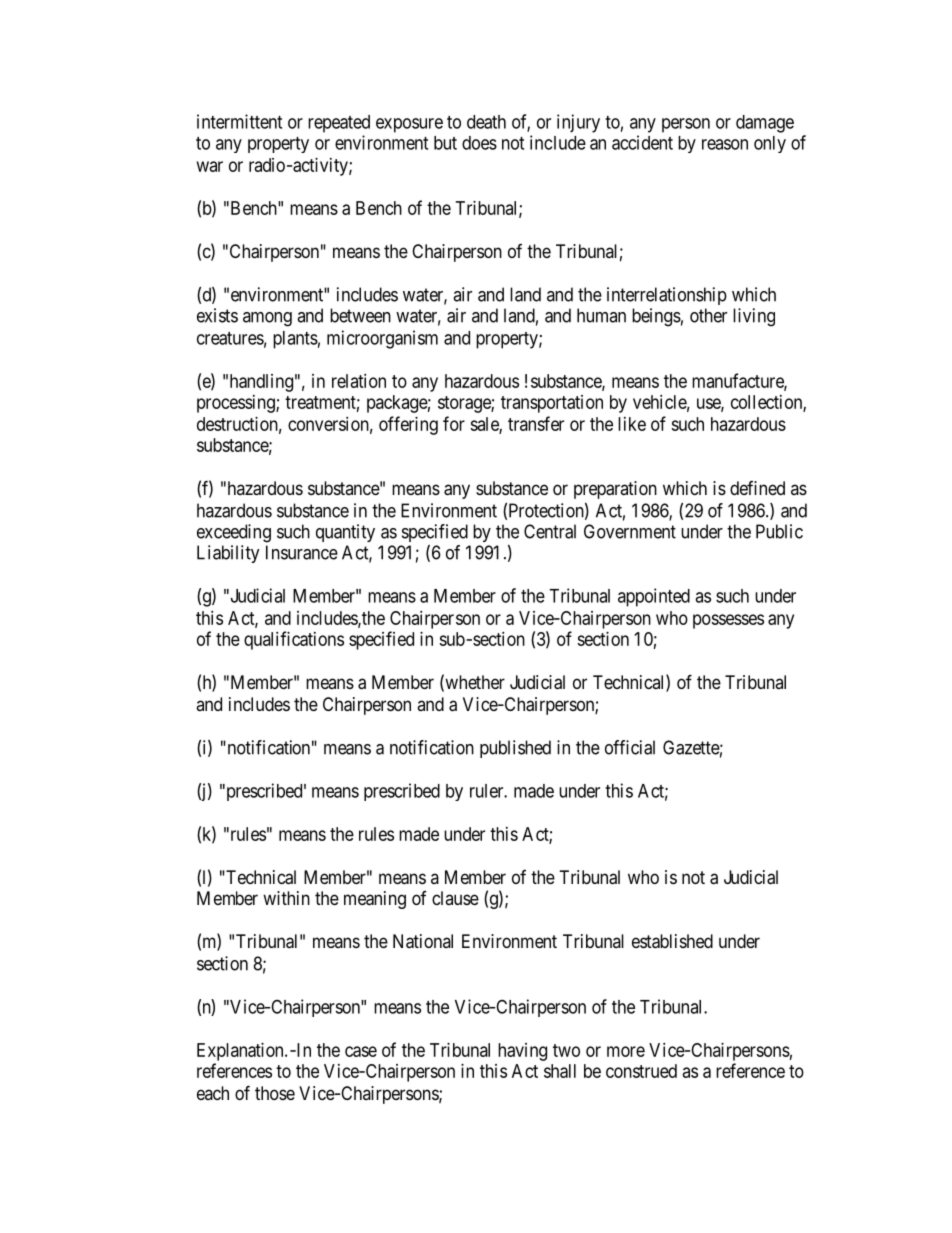 This screenshot has width=952, height=1233. What do you see at coordinates (479, 143) in the screenshot?
I see `does` at bounding box center [479, 143].
